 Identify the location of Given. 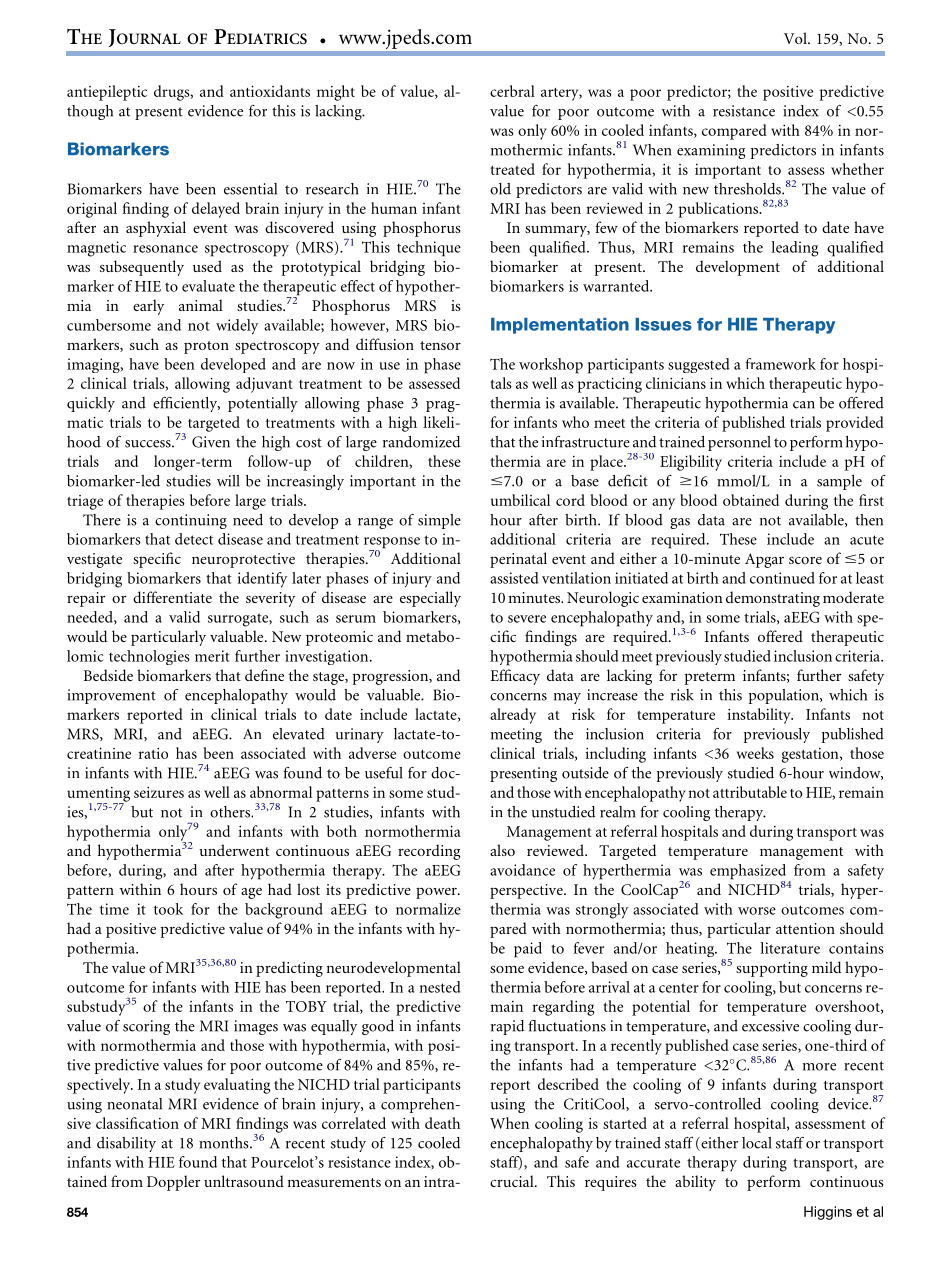
(211, 442).
